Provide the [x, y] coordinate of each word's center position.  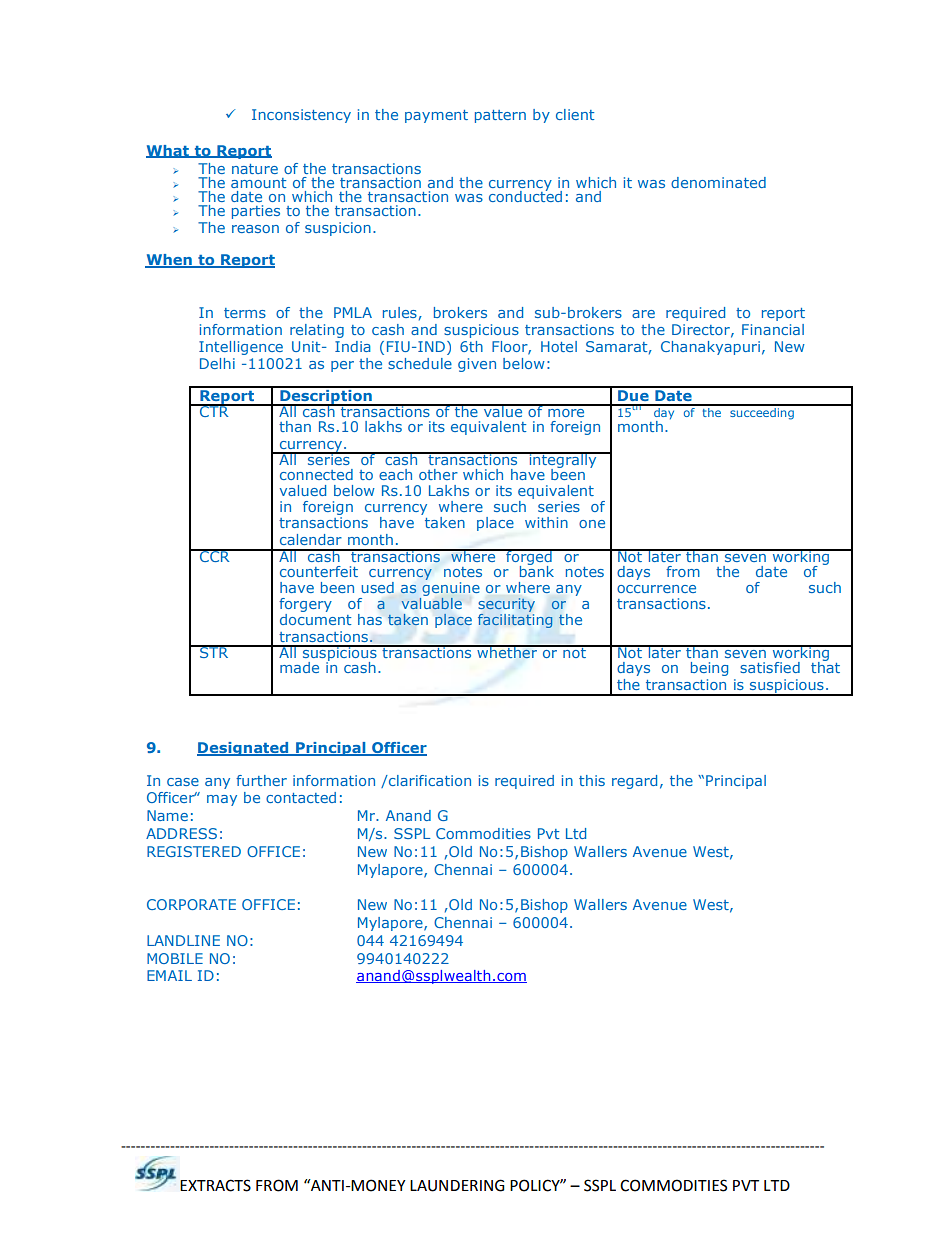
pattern [500, 116]
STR [214, 651]
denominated [718, 182]
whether [507, 651]
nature [255, 169]
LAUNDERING [457, 1185]
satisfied [770, 667]
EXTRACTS [215, 1185]
